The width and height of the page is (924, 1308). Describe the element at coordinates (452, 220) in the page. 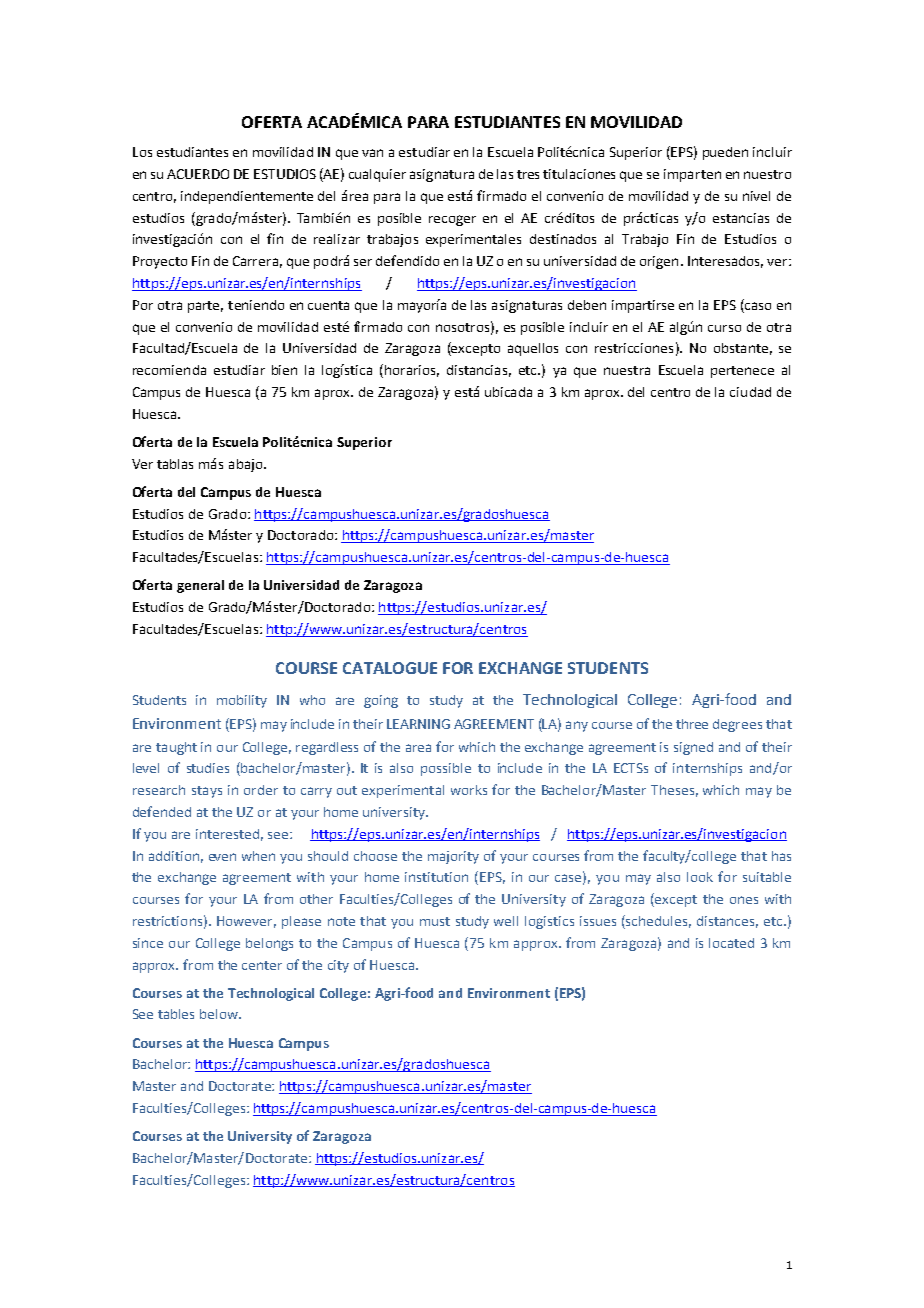

I see `recoger` at that location.
